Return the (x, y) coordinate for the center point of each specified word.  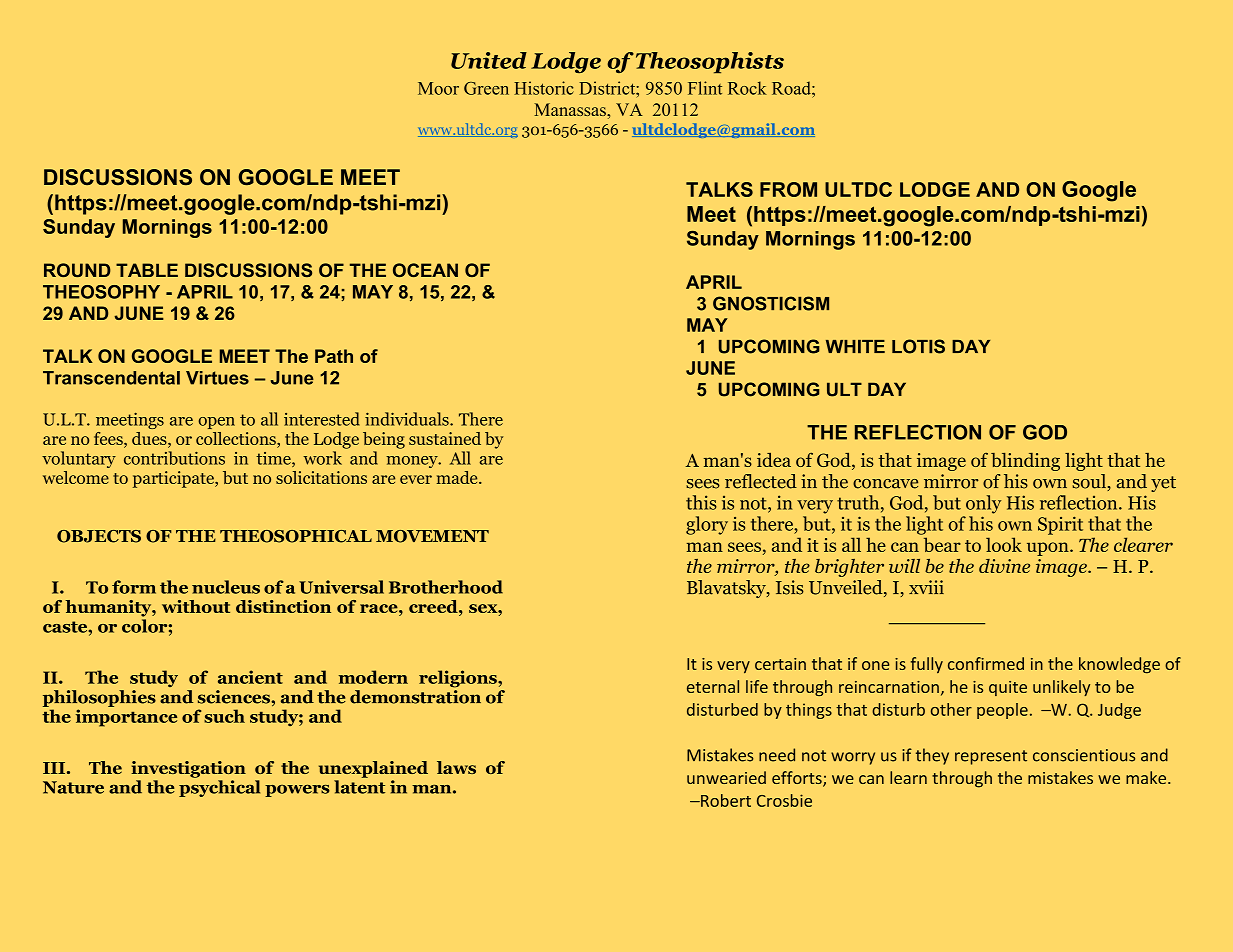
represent (991, 757)
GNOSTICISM (771, 303)
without (196, 606)
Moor (438, 88)
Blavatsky (727, 589)
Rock (747, 88)
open (216, 423)
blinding (1025, 462)
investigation (188, 769)
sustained (445, 438)
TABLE (147, 270)
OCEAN (425, 270)
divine (1004, 566)
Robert (725, 800)
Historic (544, 88)
